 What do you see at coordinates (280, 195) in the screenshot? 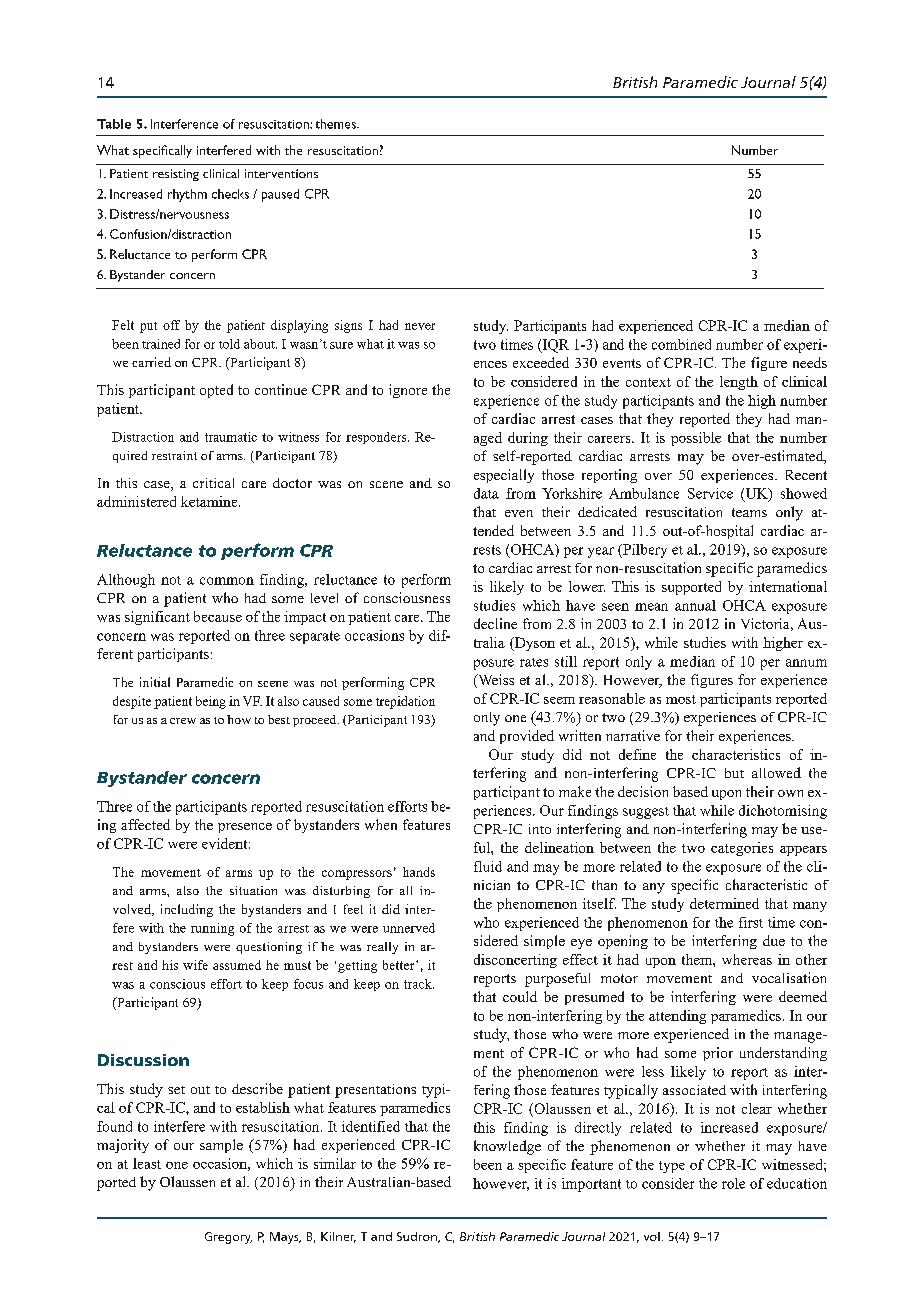
I see `paused` at bounding box center [280, 195].
